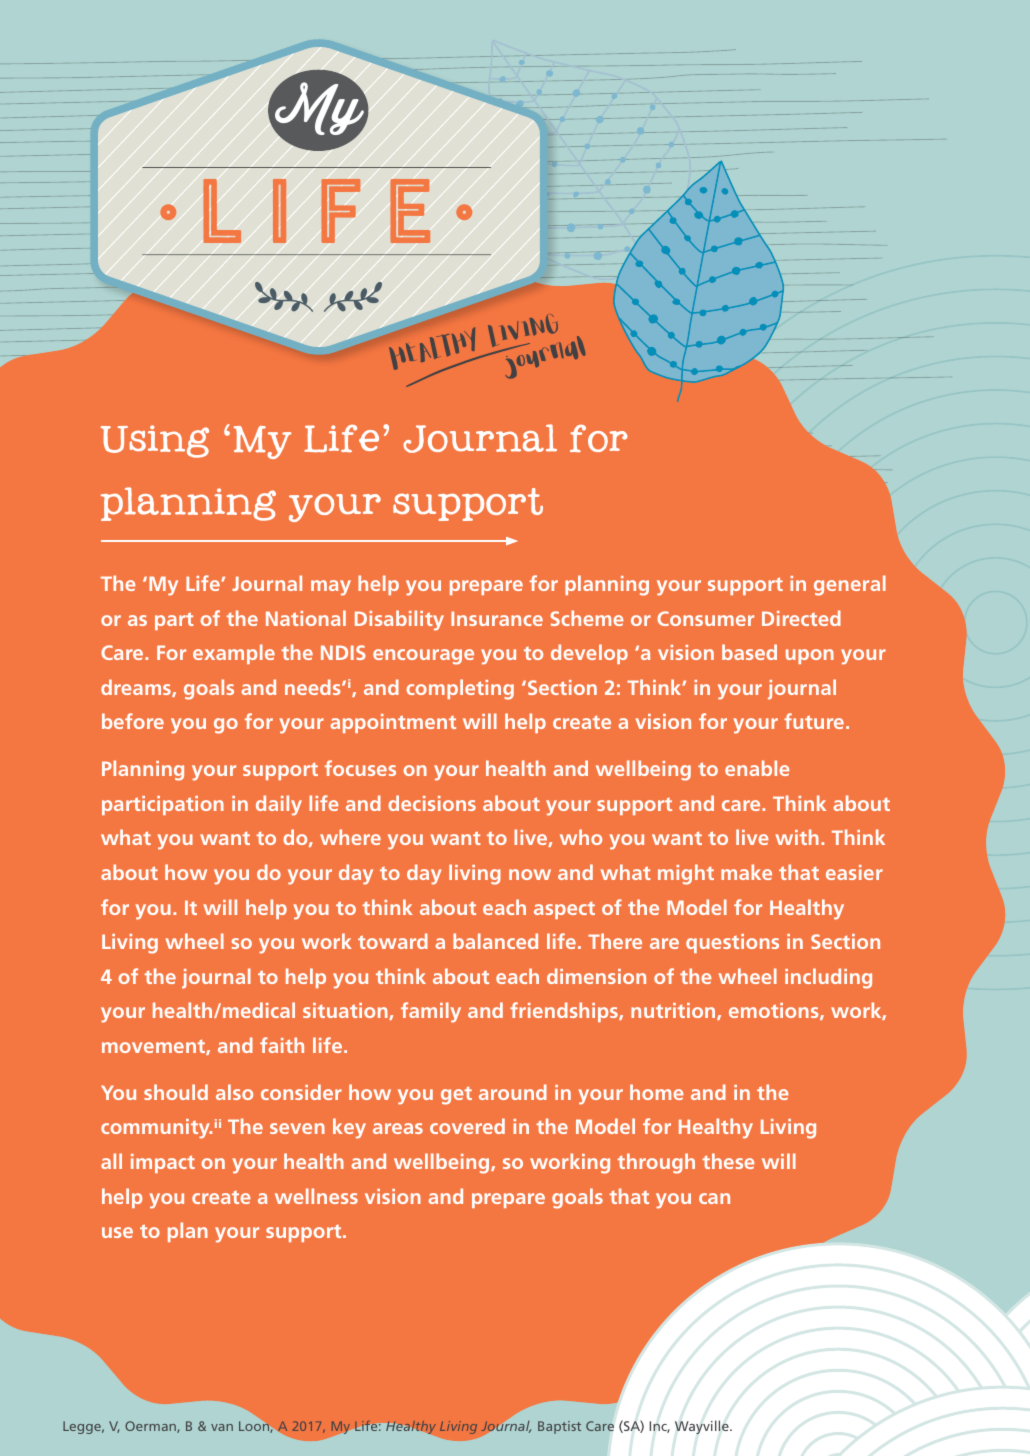 The image size is (1030, 1456). Describe the element at coordinates (757, 768) in the screenshot. I see `enable` at that location.
